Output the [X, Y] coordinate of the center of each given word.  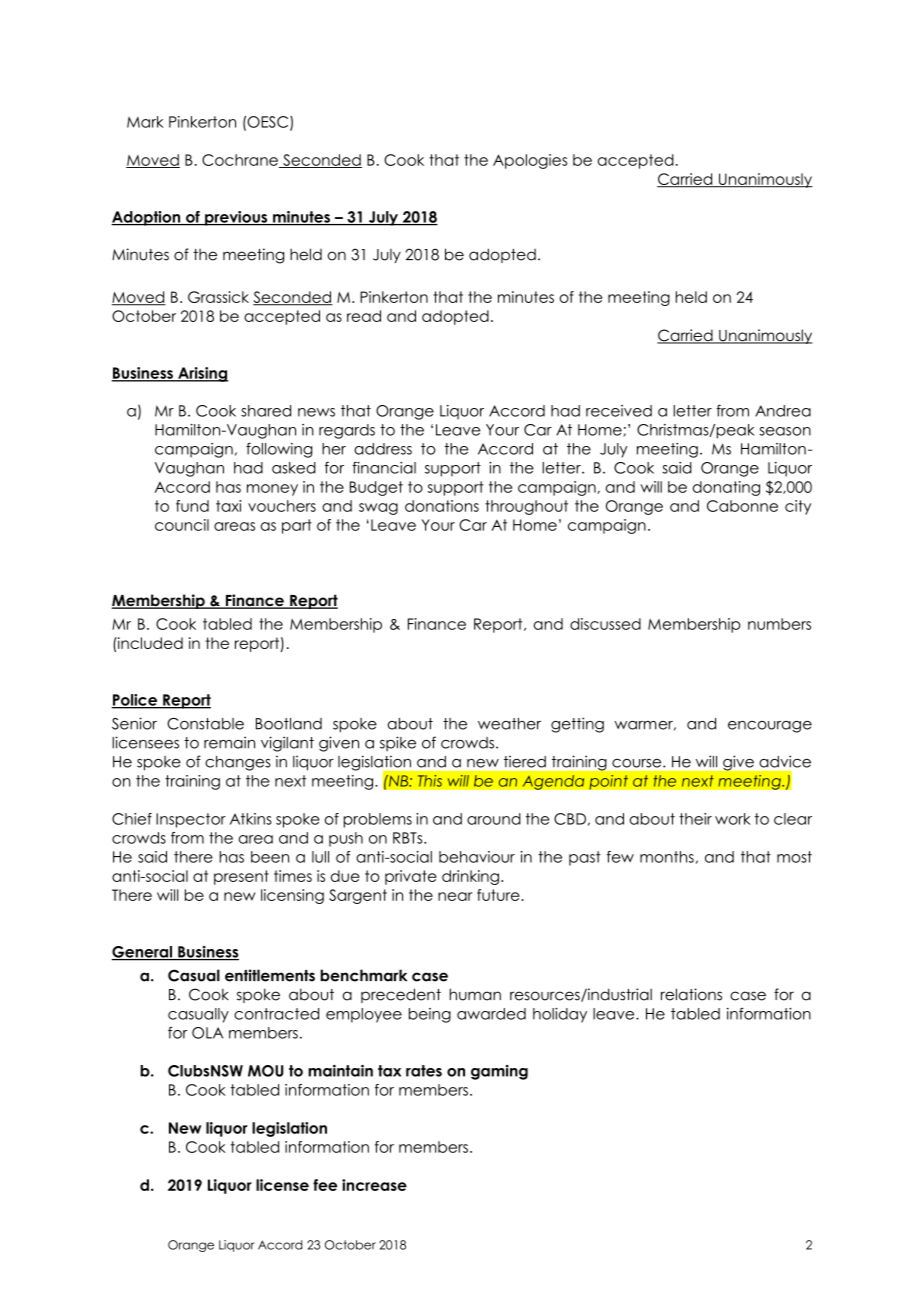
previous [236, 218]
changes [238, 763]
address [383, 449]
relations [691, 994]
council [182, 525]
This [429, 780]
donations [442, 506]
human [475, 994]
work [733, 819]
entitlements [270, 975]
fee [325, 1185]
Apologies [530, 161]
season [785, 431]
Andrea [783, 411]
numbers [779, 624]
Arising [202, 374]
